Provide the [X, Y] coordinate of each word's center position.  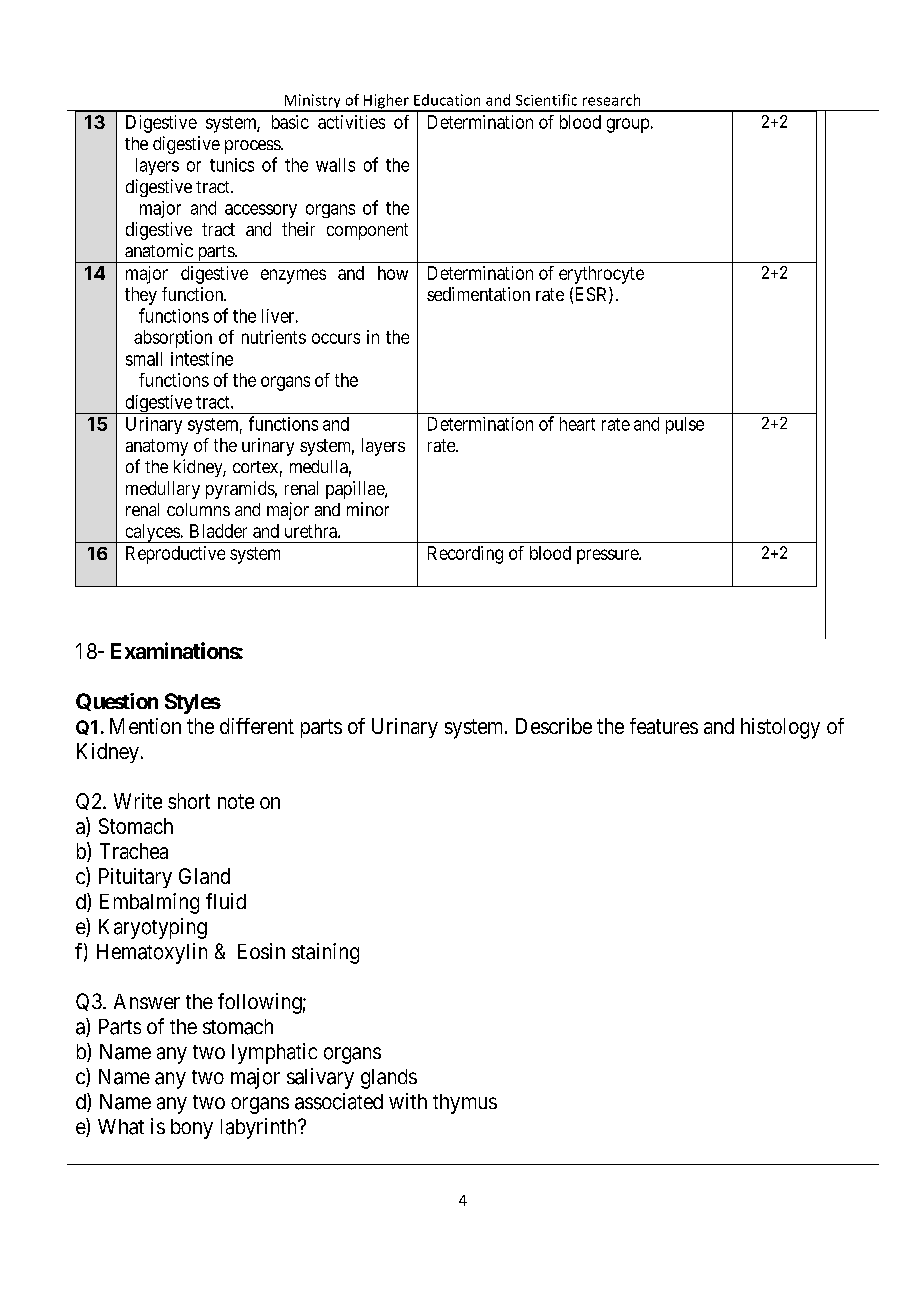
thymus [465, 1104]
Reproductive [175, 555]
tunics [232, 165]
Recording [465, 555]
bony [192, 1129]
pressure [608, 556]
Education [447, 100]
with [408, 1101]
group [628, 125]
